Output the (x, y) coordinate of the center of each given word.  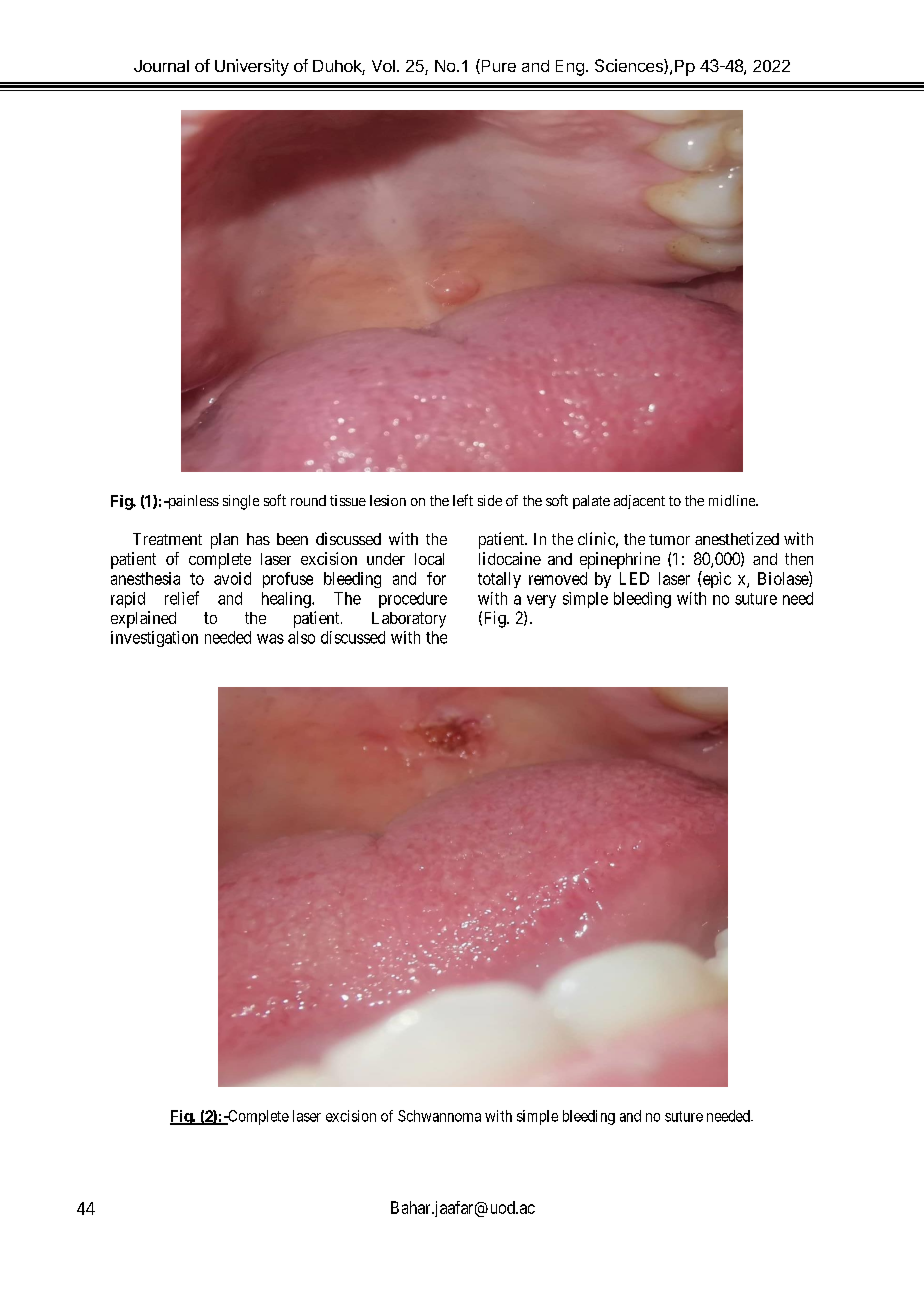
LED (634, 578)
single (241, 502)
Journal (161, 66)
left (463, 500)
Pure (497, 66)
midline (733, 500)
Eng (570, 68)
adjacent (639, 502)
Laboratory (409, 620)
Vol (383, 66)
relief (182, 598)
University (252, 67)
